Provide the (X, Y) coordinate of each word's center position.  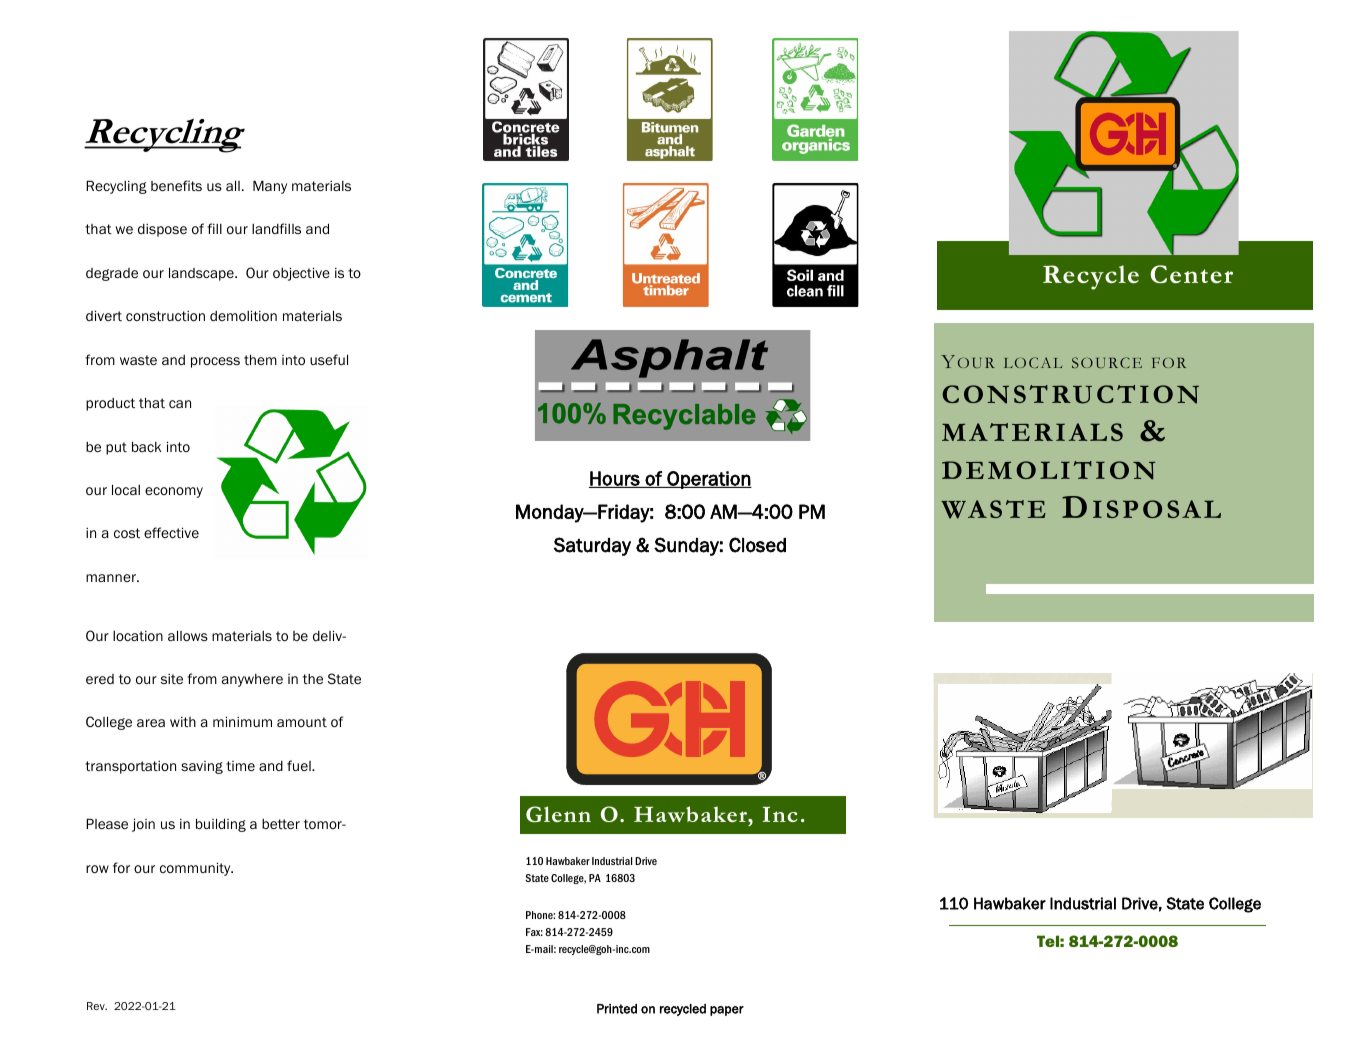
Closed (757, 545)
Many (270, 187)
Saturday (592, 546)
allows (188, 635)
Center (1191, 274)
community (196, 869)
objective (301, 274)
